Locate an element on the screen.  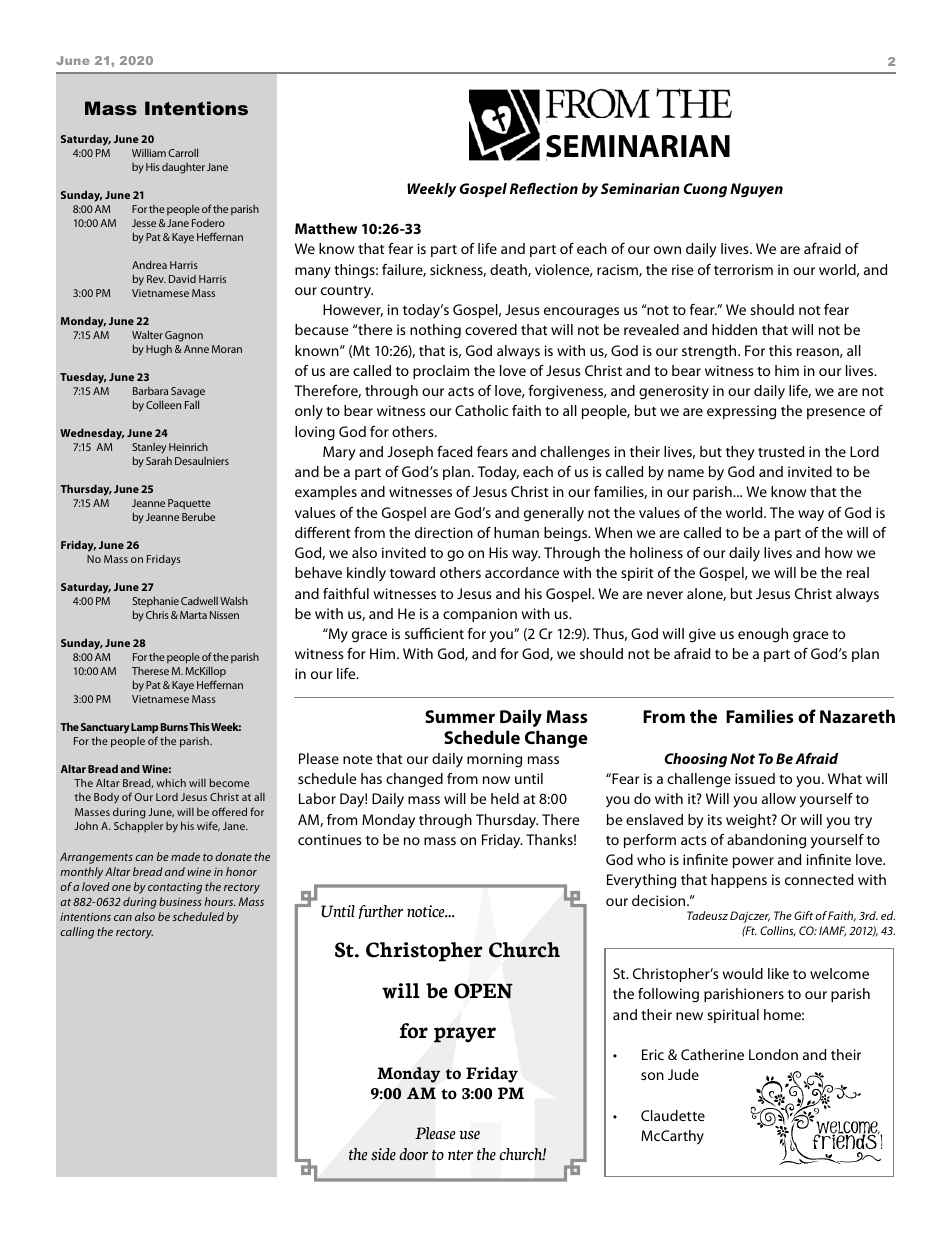
side is located at coordinates (383, 1154).
